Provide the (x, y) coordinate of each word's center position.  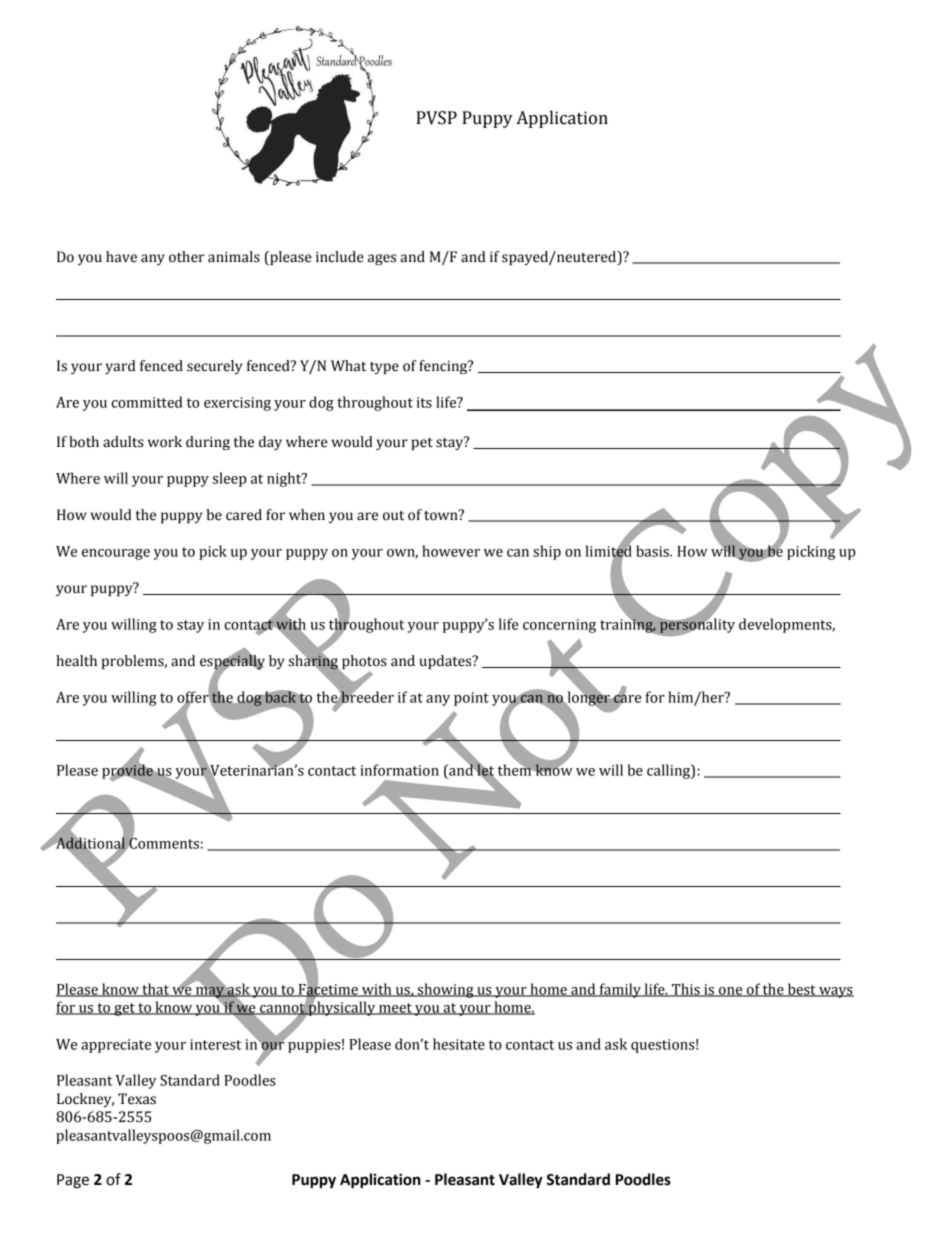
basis (653, 551)
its (424, 402)
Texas (137, 1099)
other (186, 257)
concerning (559, 626)
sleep (229, 479)
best (801, 990)
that (155, 990)
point (471, 699)
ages (382, 259)
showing (445, 990)
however (451, 551)
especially (232, 662)
